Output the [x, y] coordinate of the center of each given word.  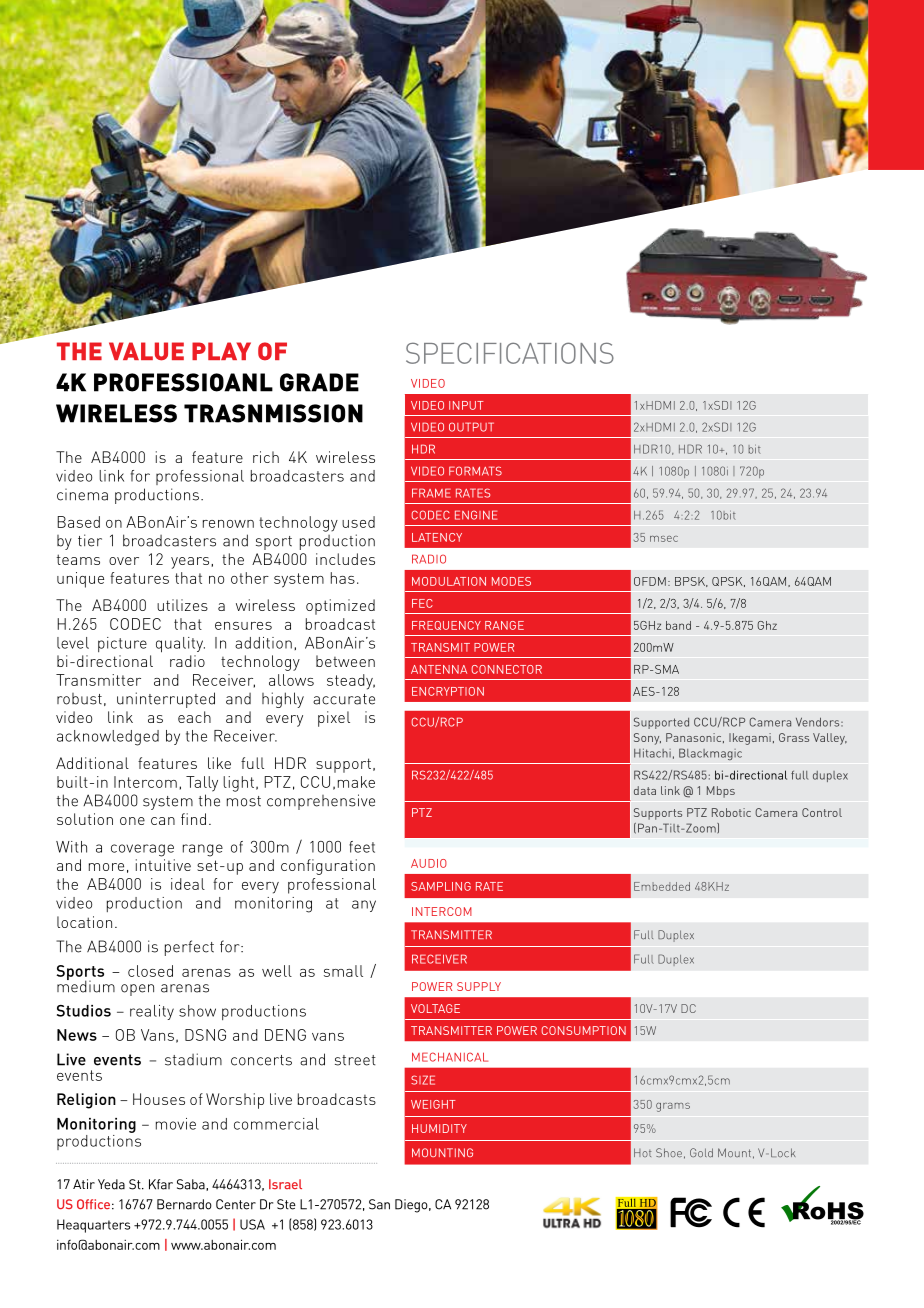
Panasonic [695, 738]
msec [664, 539]
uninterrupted [166, 700]
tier [90, 540]
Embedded [662, 886]
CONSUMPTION [584, 1030]
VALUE [146, 351]
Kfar [161, 1184]
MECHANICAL [450, 1057]
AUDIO [429, 863]
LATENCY [437, 537]
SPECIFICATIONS [510, 353]
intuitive [163, 865]
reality [152, 1012]
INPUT [466, 405]
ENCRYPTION [448, 691]
